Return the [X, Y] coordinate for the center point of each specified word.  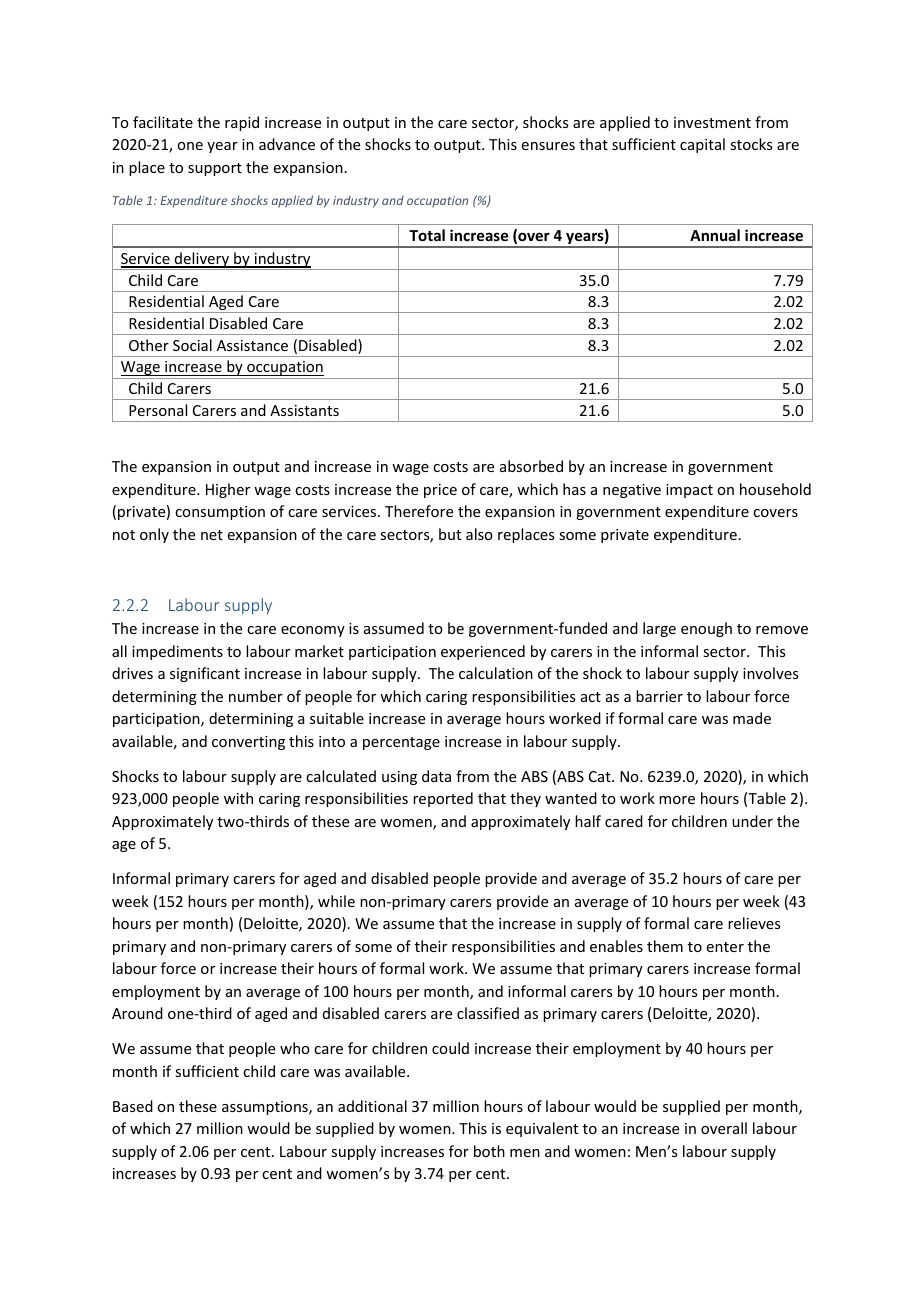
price [440, 491]
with [238, 798]
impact [689, 491]
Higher [228, 490]
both [489, 1151]
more [677, 800]
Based [133, 1106]
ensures [548, 146]
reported [443, 799]
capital [702, 145]
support [215, 169]
